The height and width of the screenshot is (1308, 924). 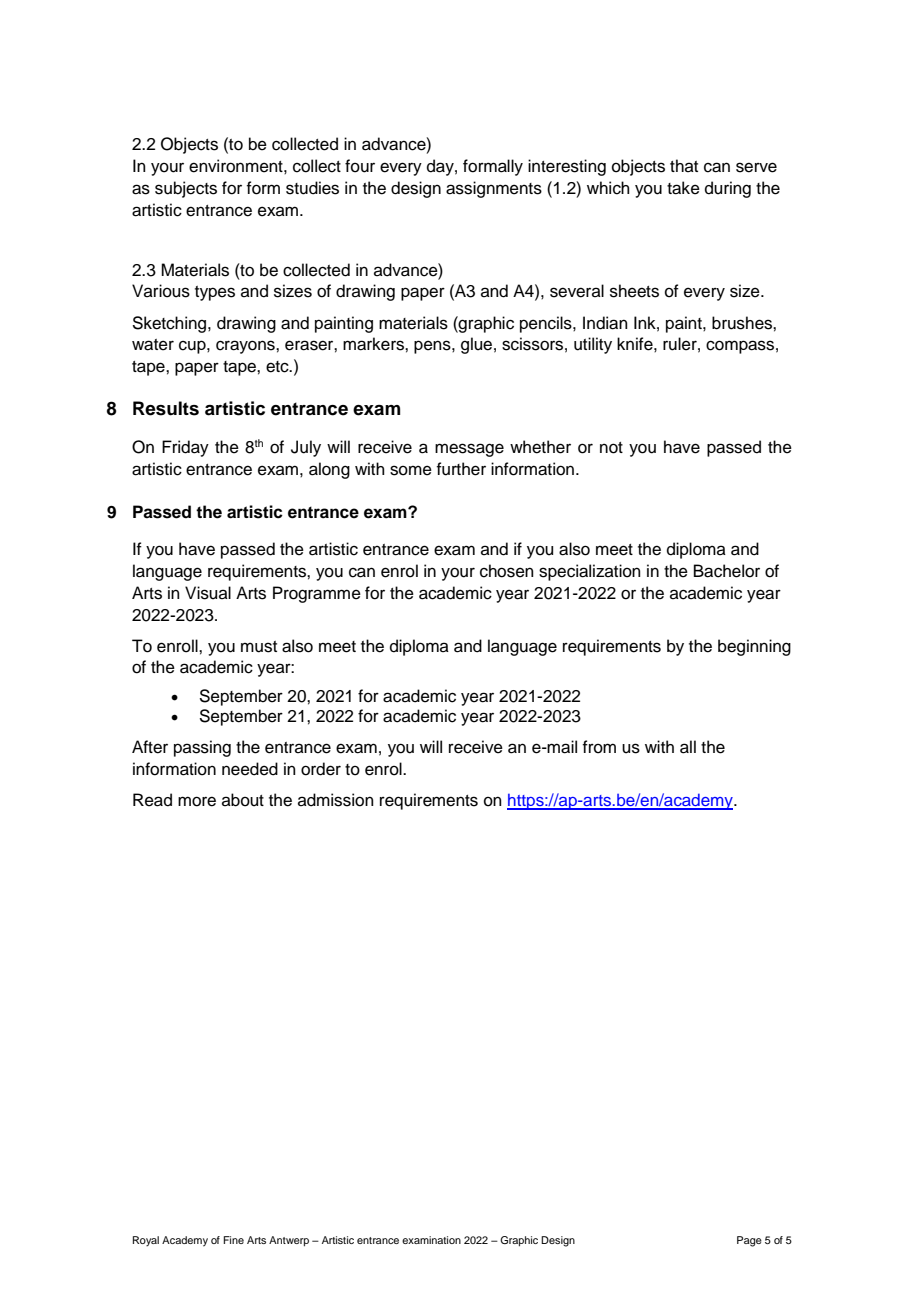 What do you see at coordinates (233, 1240) in the screenshot?
I see `Fine` at bounding box center [233, 1240].
